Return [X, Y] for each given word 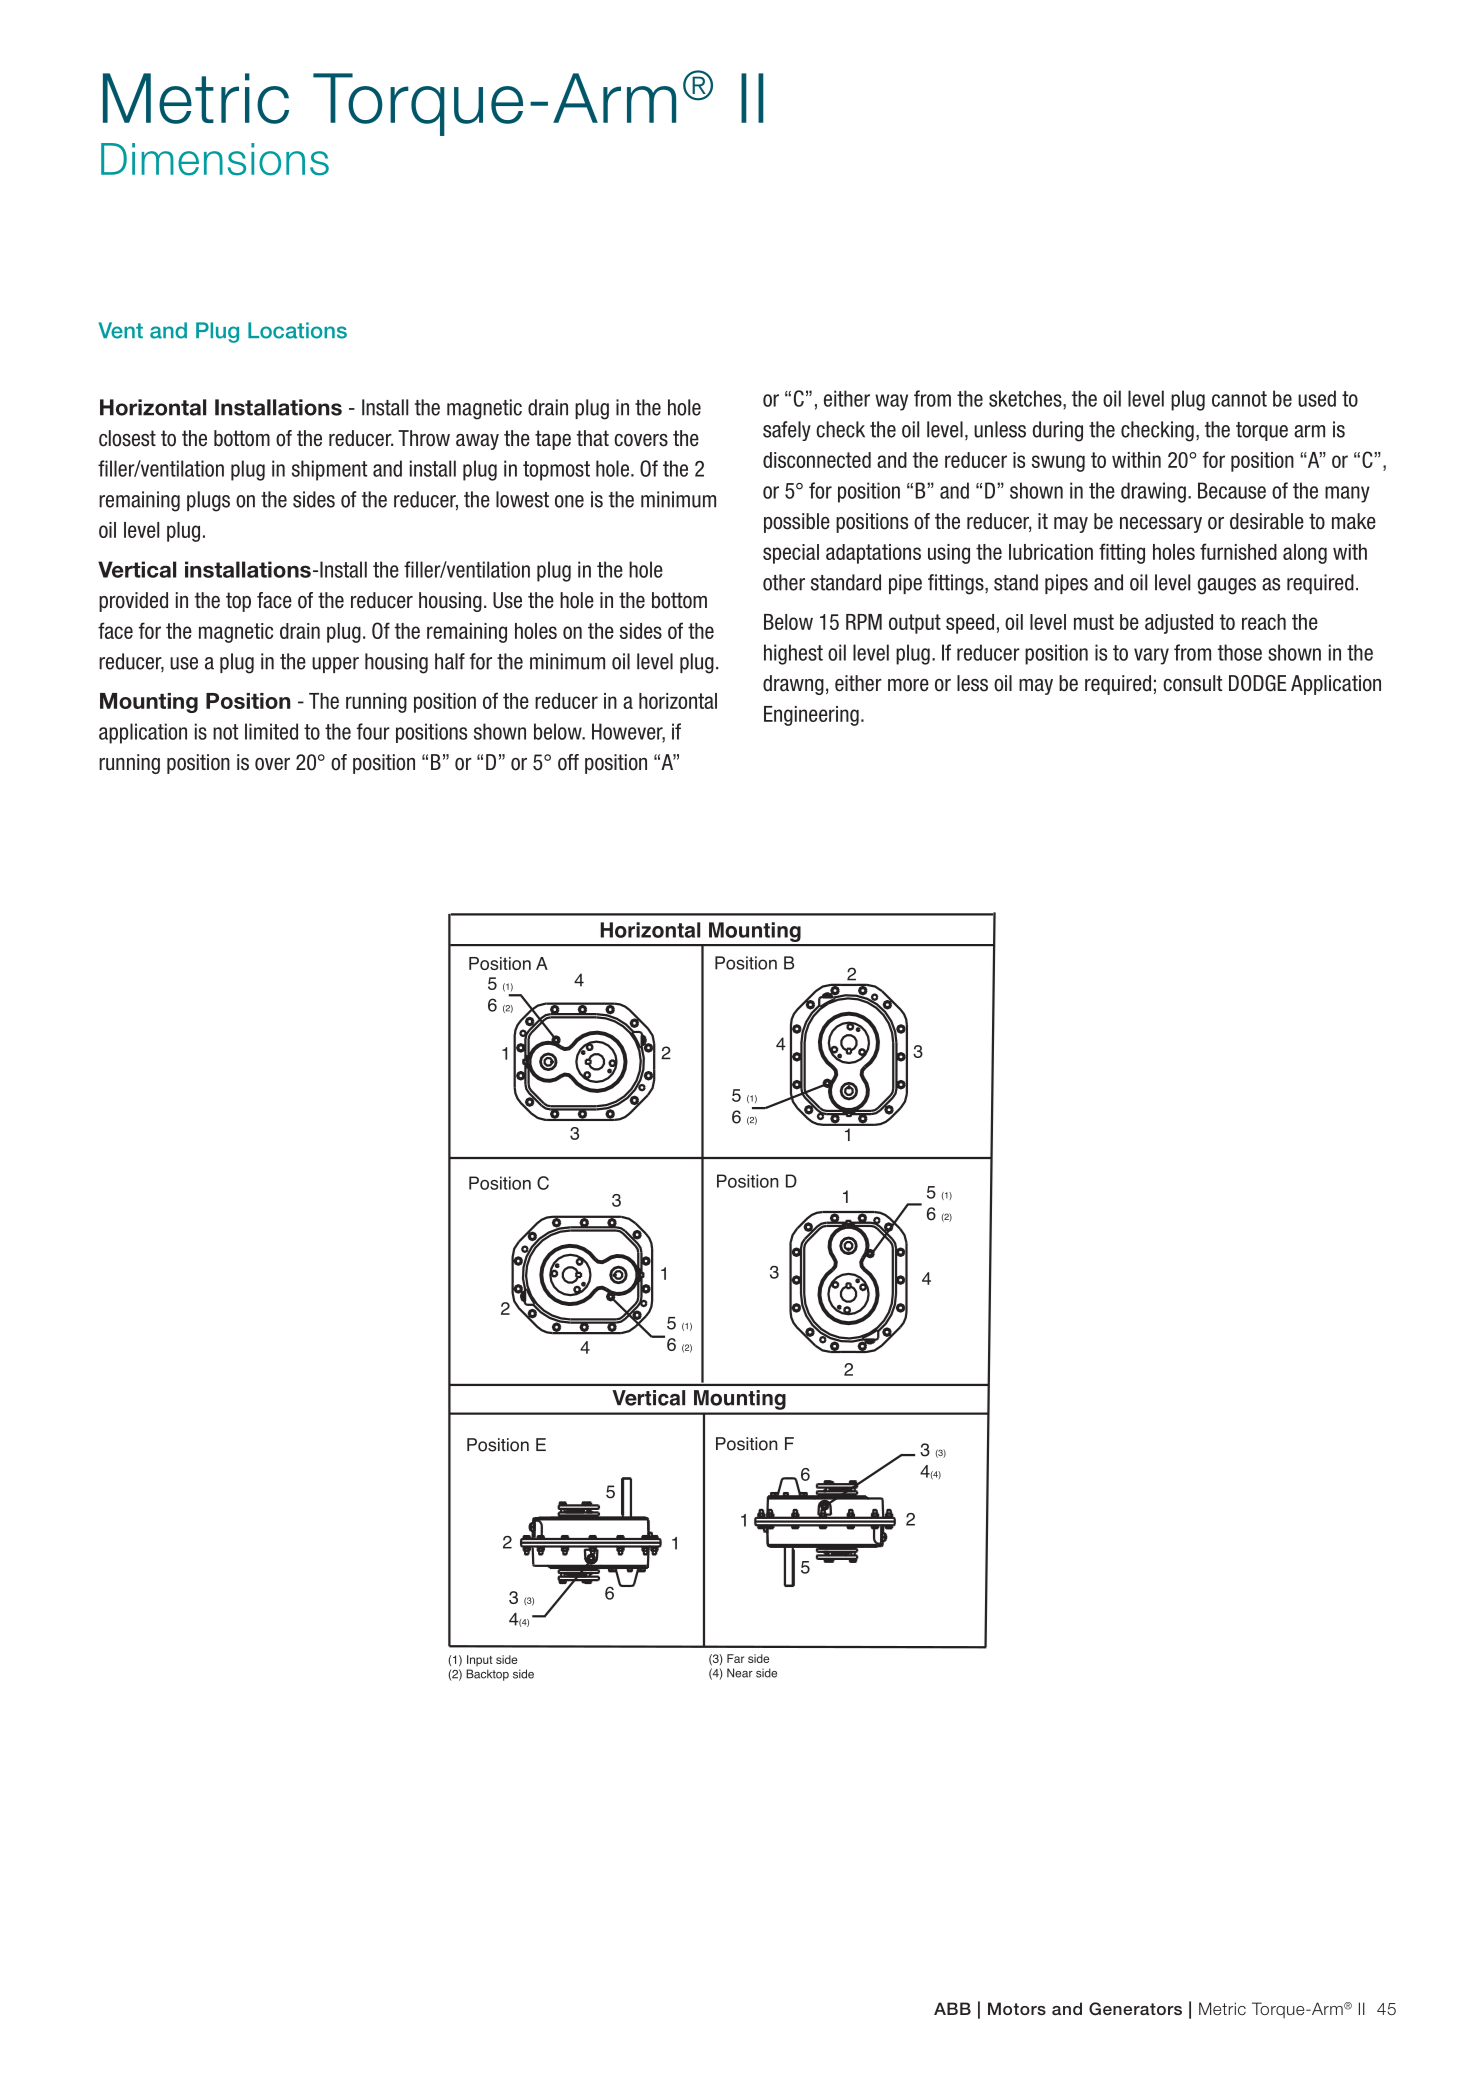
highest [793, 654]
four [373, 731]
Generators [1135, 2009]
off [568, 762]
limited [271, 731]
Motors [1017, 2008]
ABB [952, 2008]
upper [335, 665]
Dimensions [215, 159]
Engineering [811, 716]
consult [1192, 683]
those [1240, 652]
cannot [1239, 399]
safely [787, 431]
